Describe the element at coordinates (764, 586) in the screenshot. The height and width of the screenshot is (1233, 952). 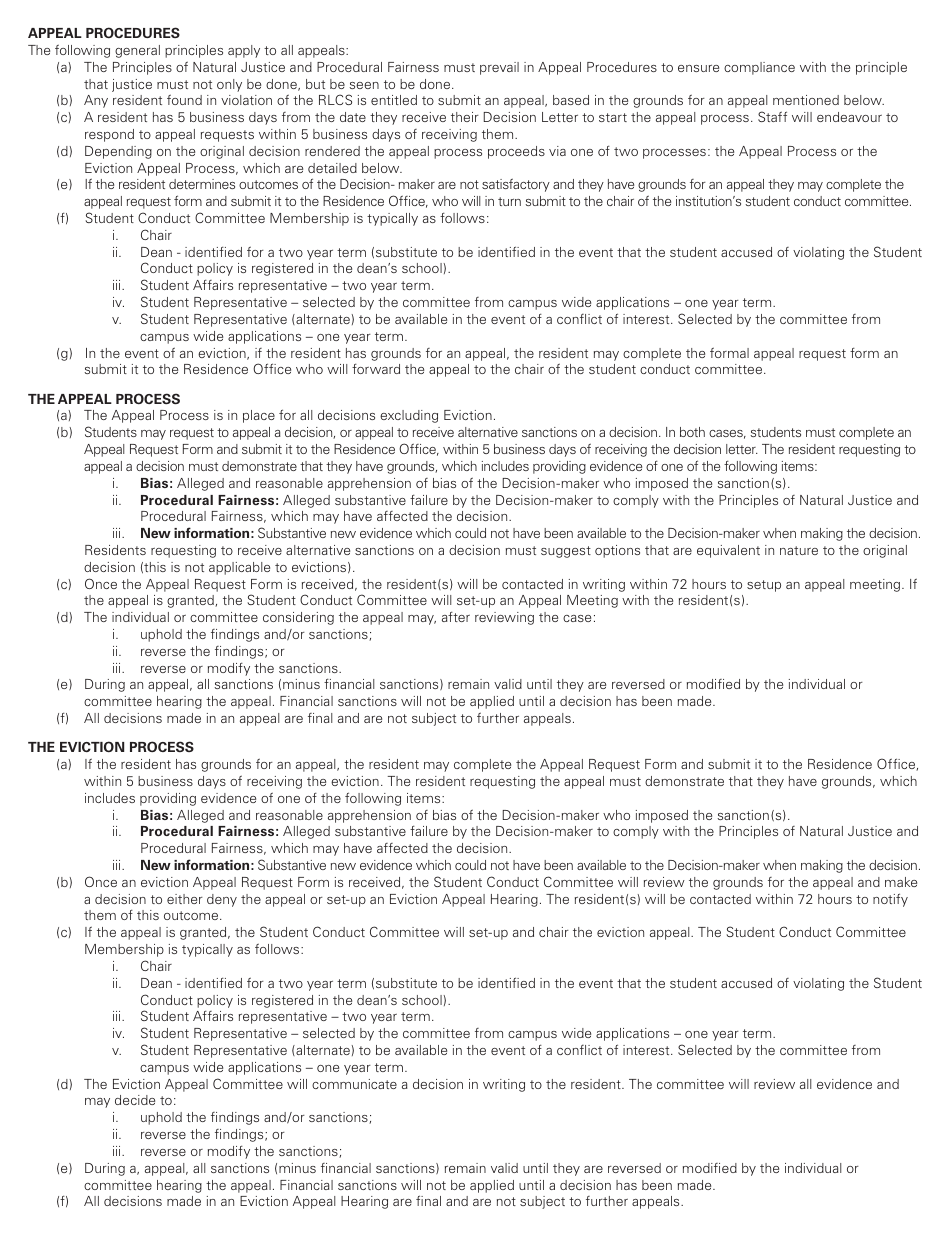
I see `setup` at that location.
